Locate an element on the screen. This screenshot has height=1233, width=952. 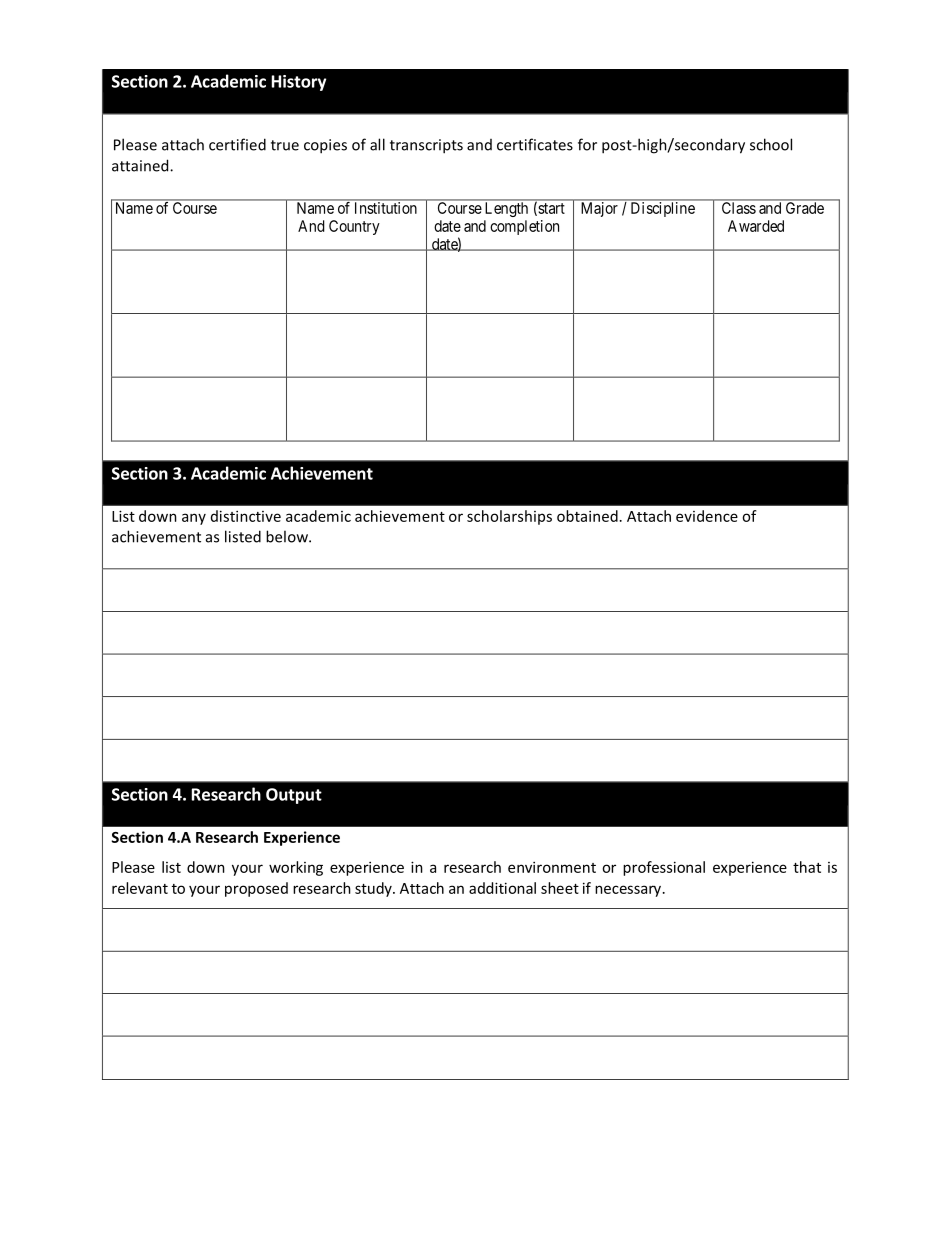
school is located at coordinates (771, 144).
